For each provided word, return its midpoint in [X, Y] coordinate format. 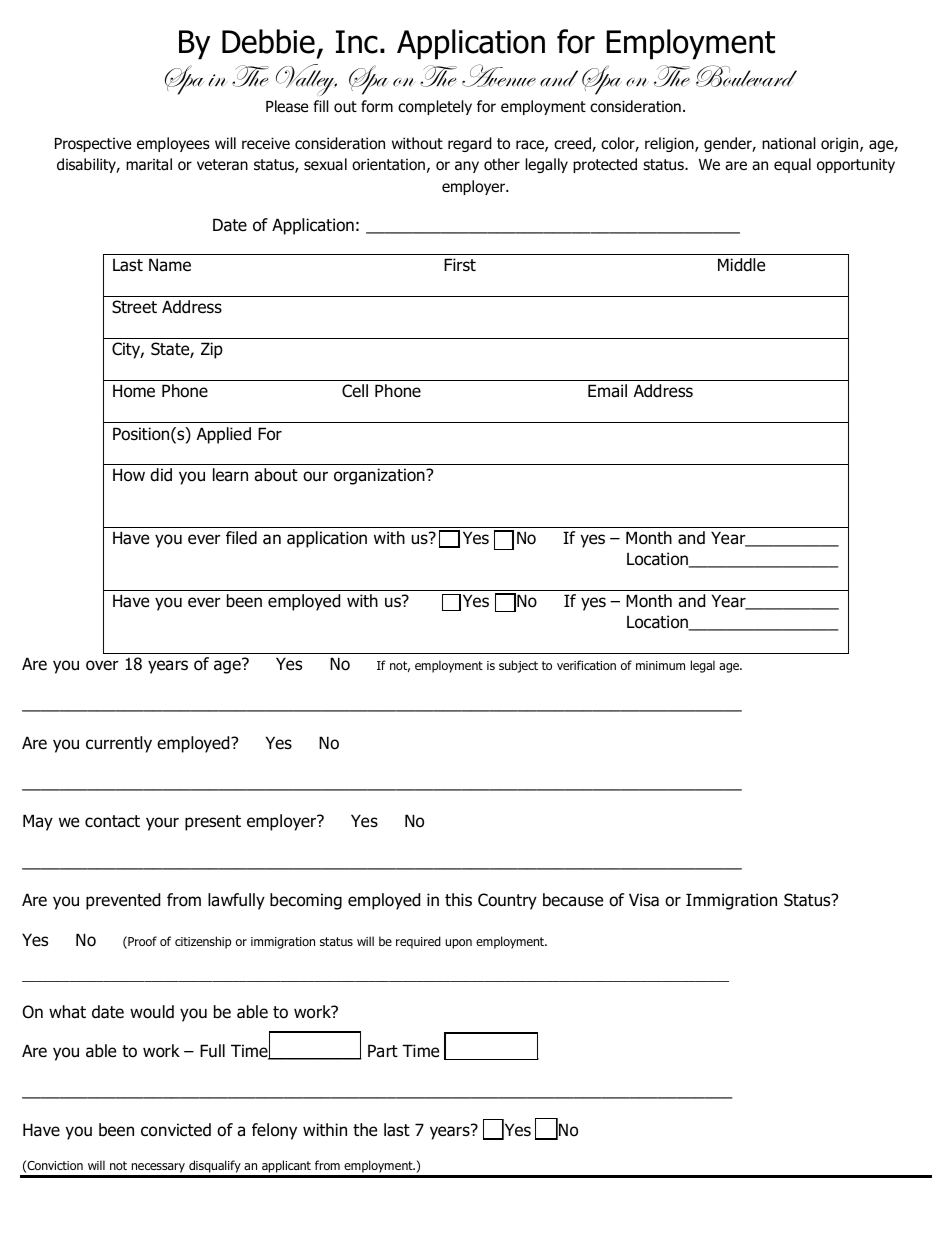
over [102, 665]
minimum [660, 665]
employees [173, 144]
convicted [176, 1130]
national [789, 143]
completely [435, 107]
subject [518, 666]
